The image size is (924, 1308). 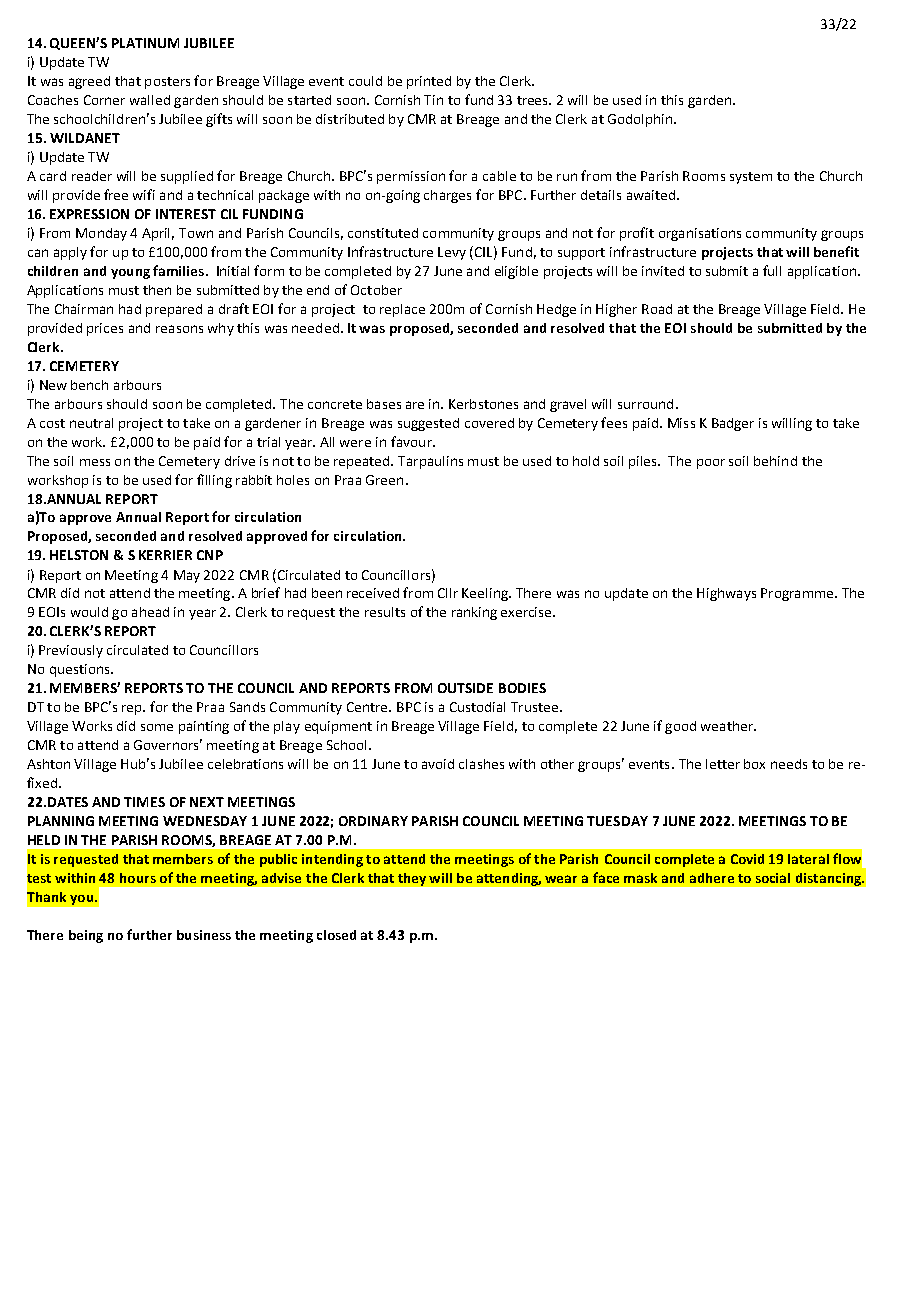 What do you see at coordinates (429, 82) in the page?
I see `printed` at bounding box center [429, 82].
